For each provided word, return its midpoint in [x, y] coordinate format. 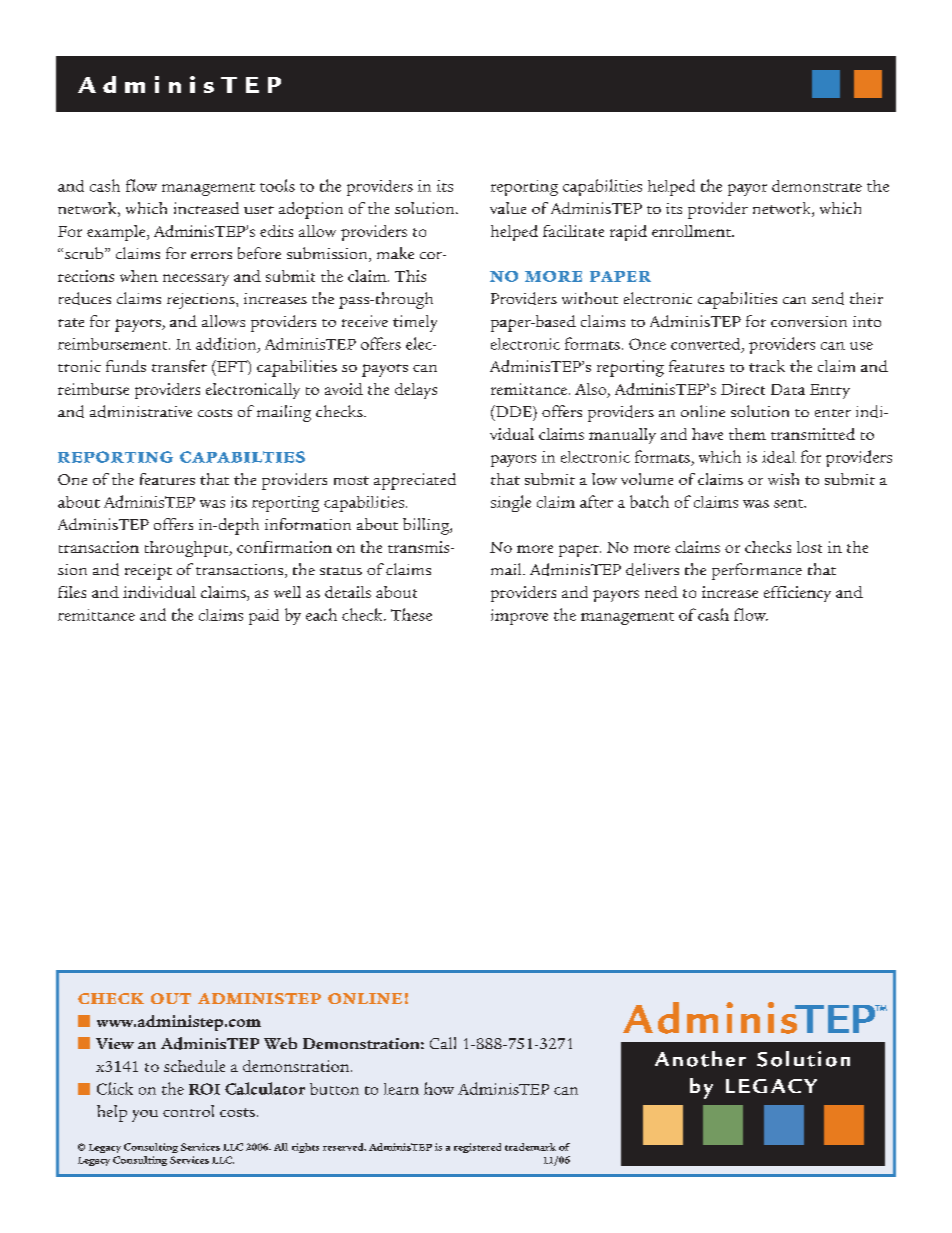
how [439, 1088]
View [115, 1043]
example [117, 233]
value [508, 208]
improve [519, 617]
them [747, 434]
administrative [141, 411]
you [145, 1116]
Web [280, 1043]
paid [264, 617]
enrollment [693, 231]
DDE [514, 411]
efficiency [797, 594]
